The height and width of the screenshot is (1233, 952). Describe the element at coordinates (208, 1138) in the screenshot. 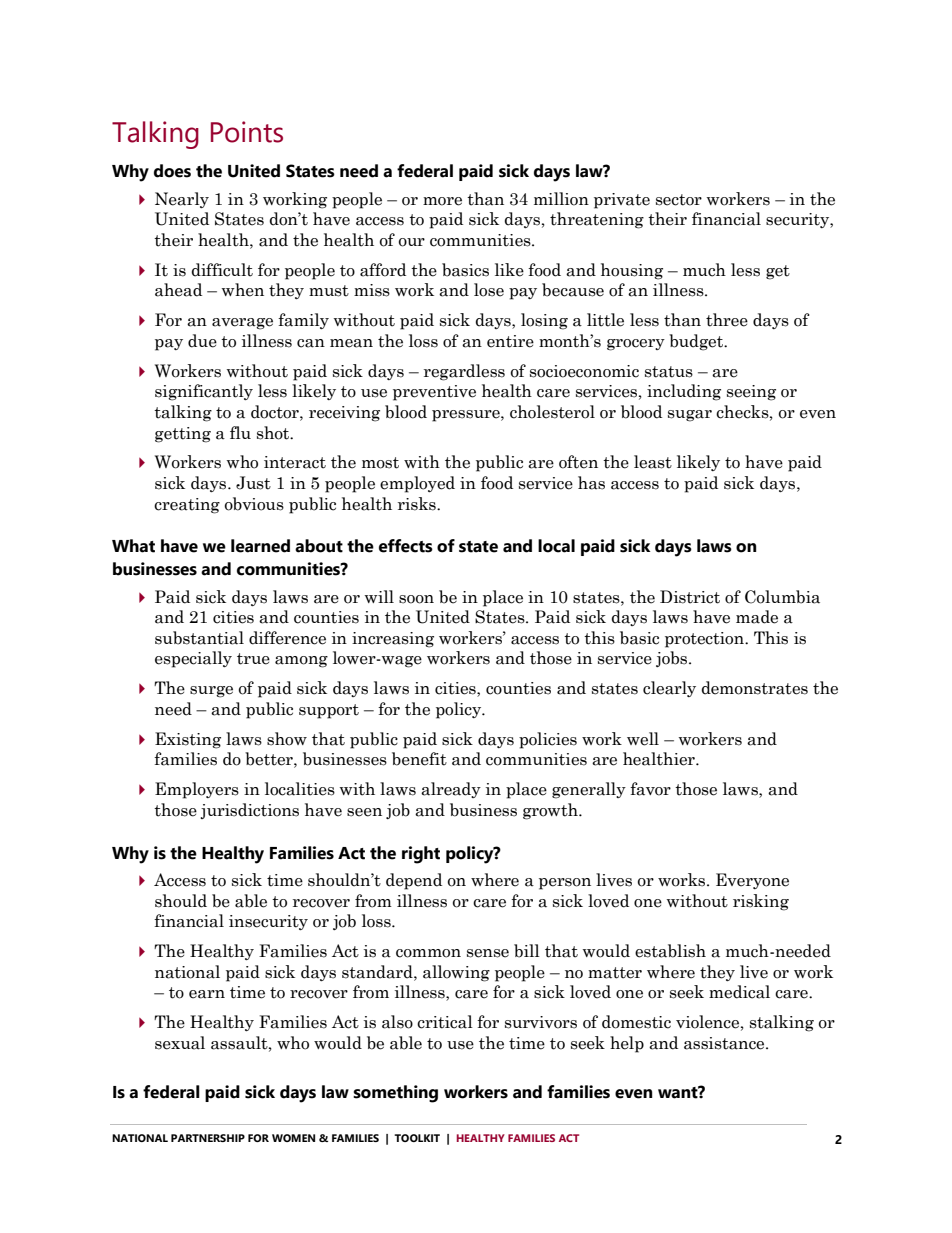

I see `PARTNERSHIP` at that location.
